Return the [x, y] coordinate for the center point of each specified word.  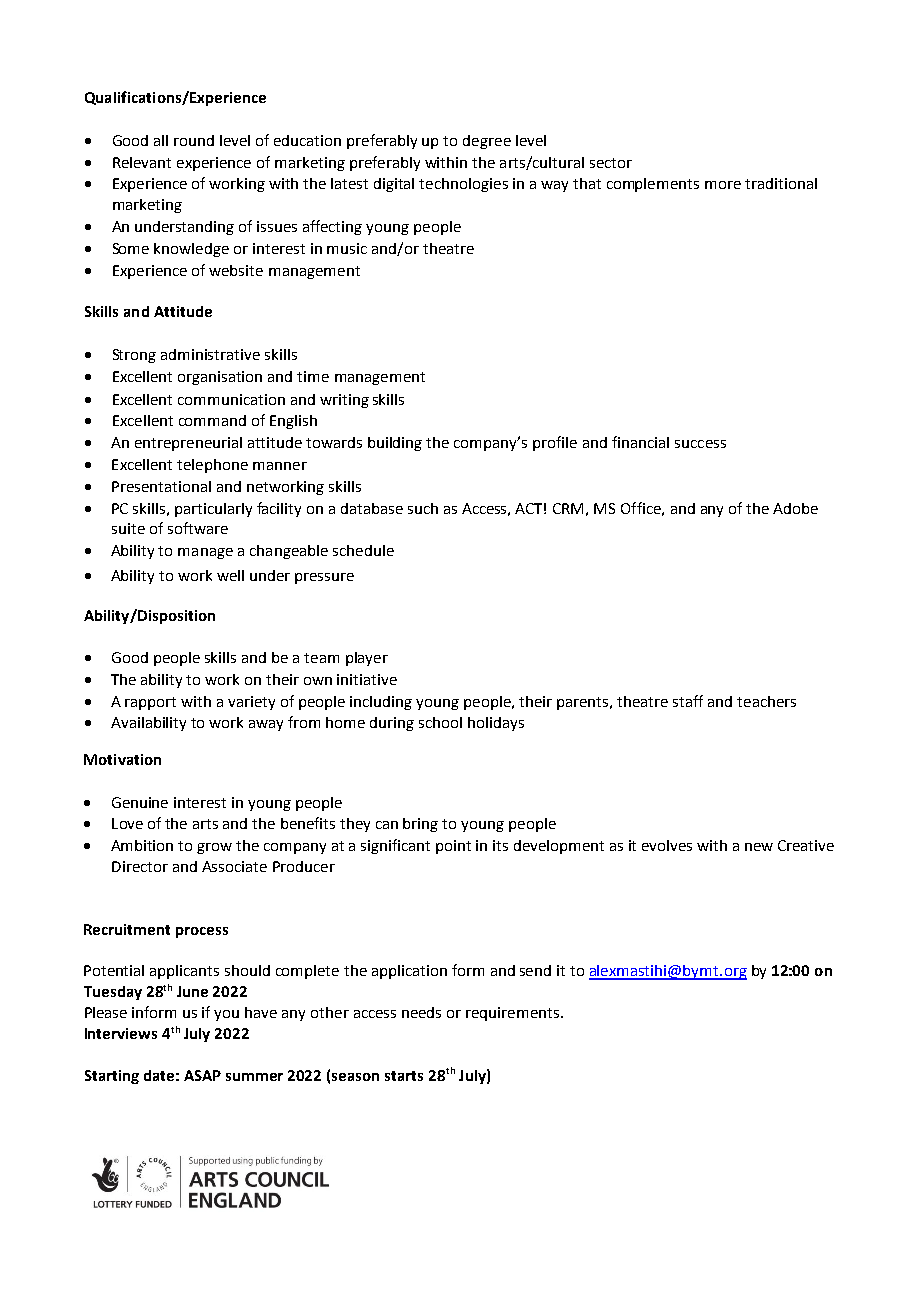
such [423, 508]
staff [688, 701]
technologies [463, 185]
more [723, 185]
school [440, 722]
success [700, 444]
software [198, 528]
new [759, 847]
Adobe [795, 508]
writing [344, 401]
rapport [150, 703]
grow [214, 848]
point [453, 847]
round [194, 140]
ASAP [202, 1075]
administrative [210, 354]
